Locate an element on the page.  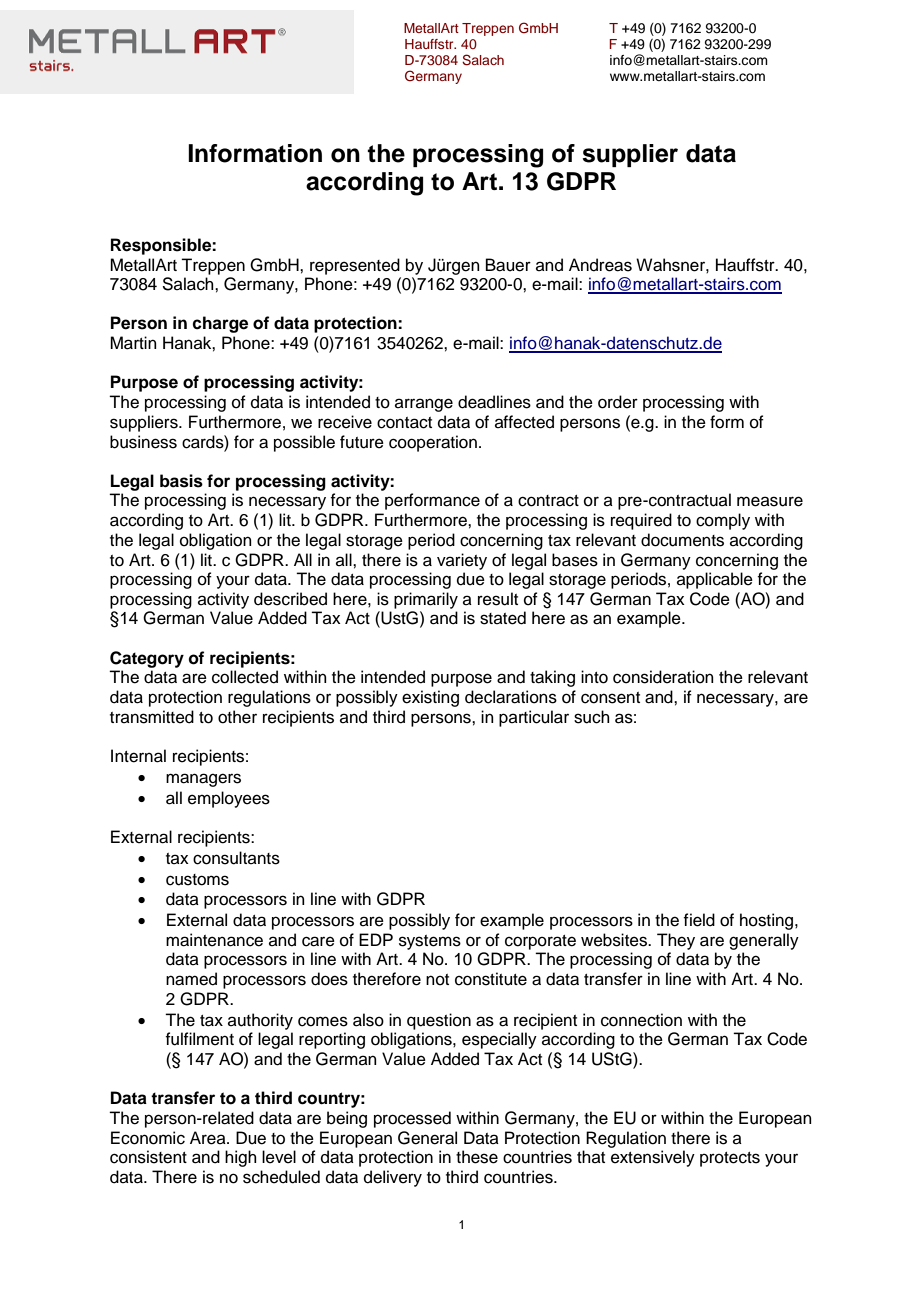
customs is located at coordinates (197, 880).
